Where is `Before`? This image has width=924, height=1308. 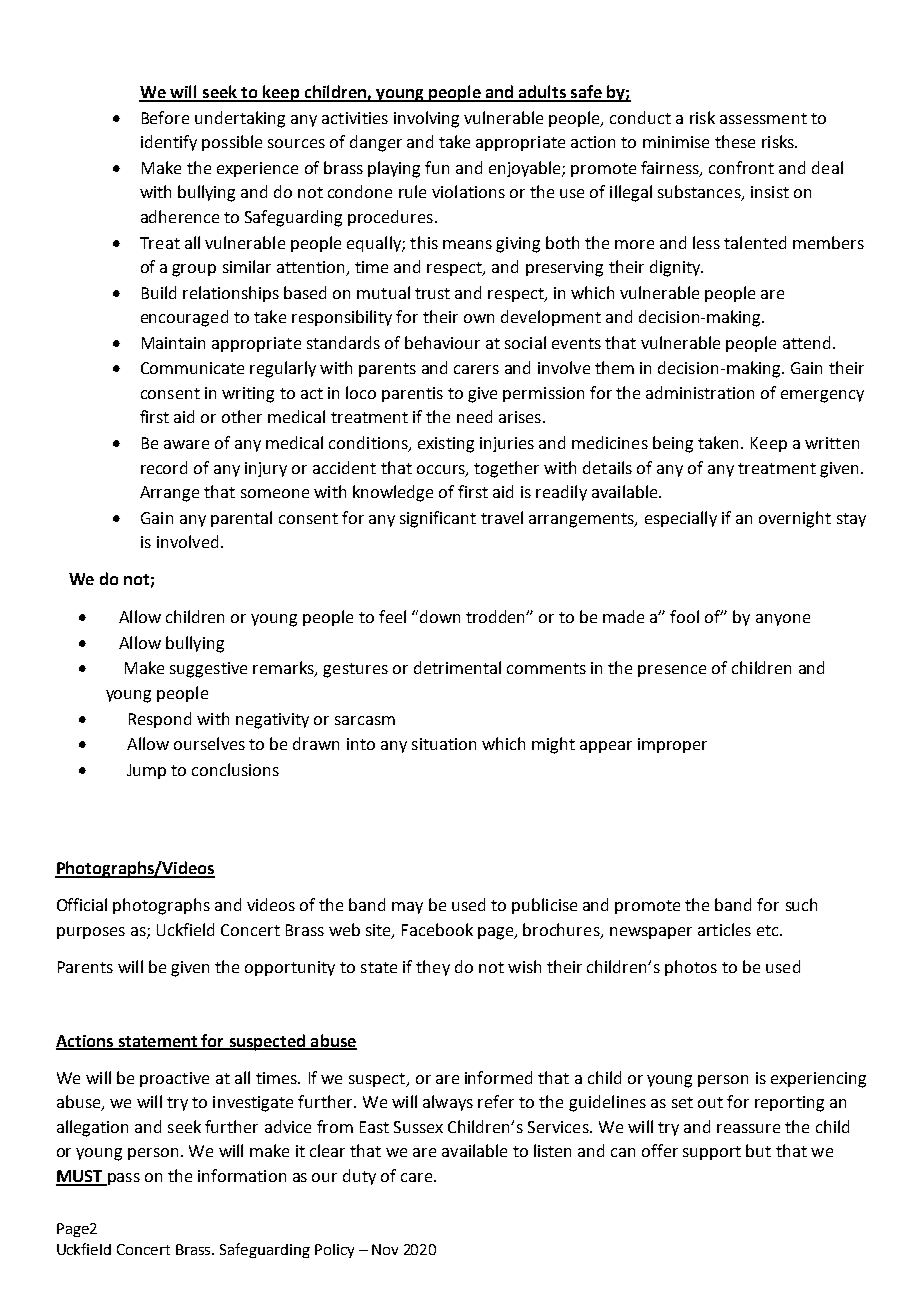
Before is located at coordinates (165, 117).
